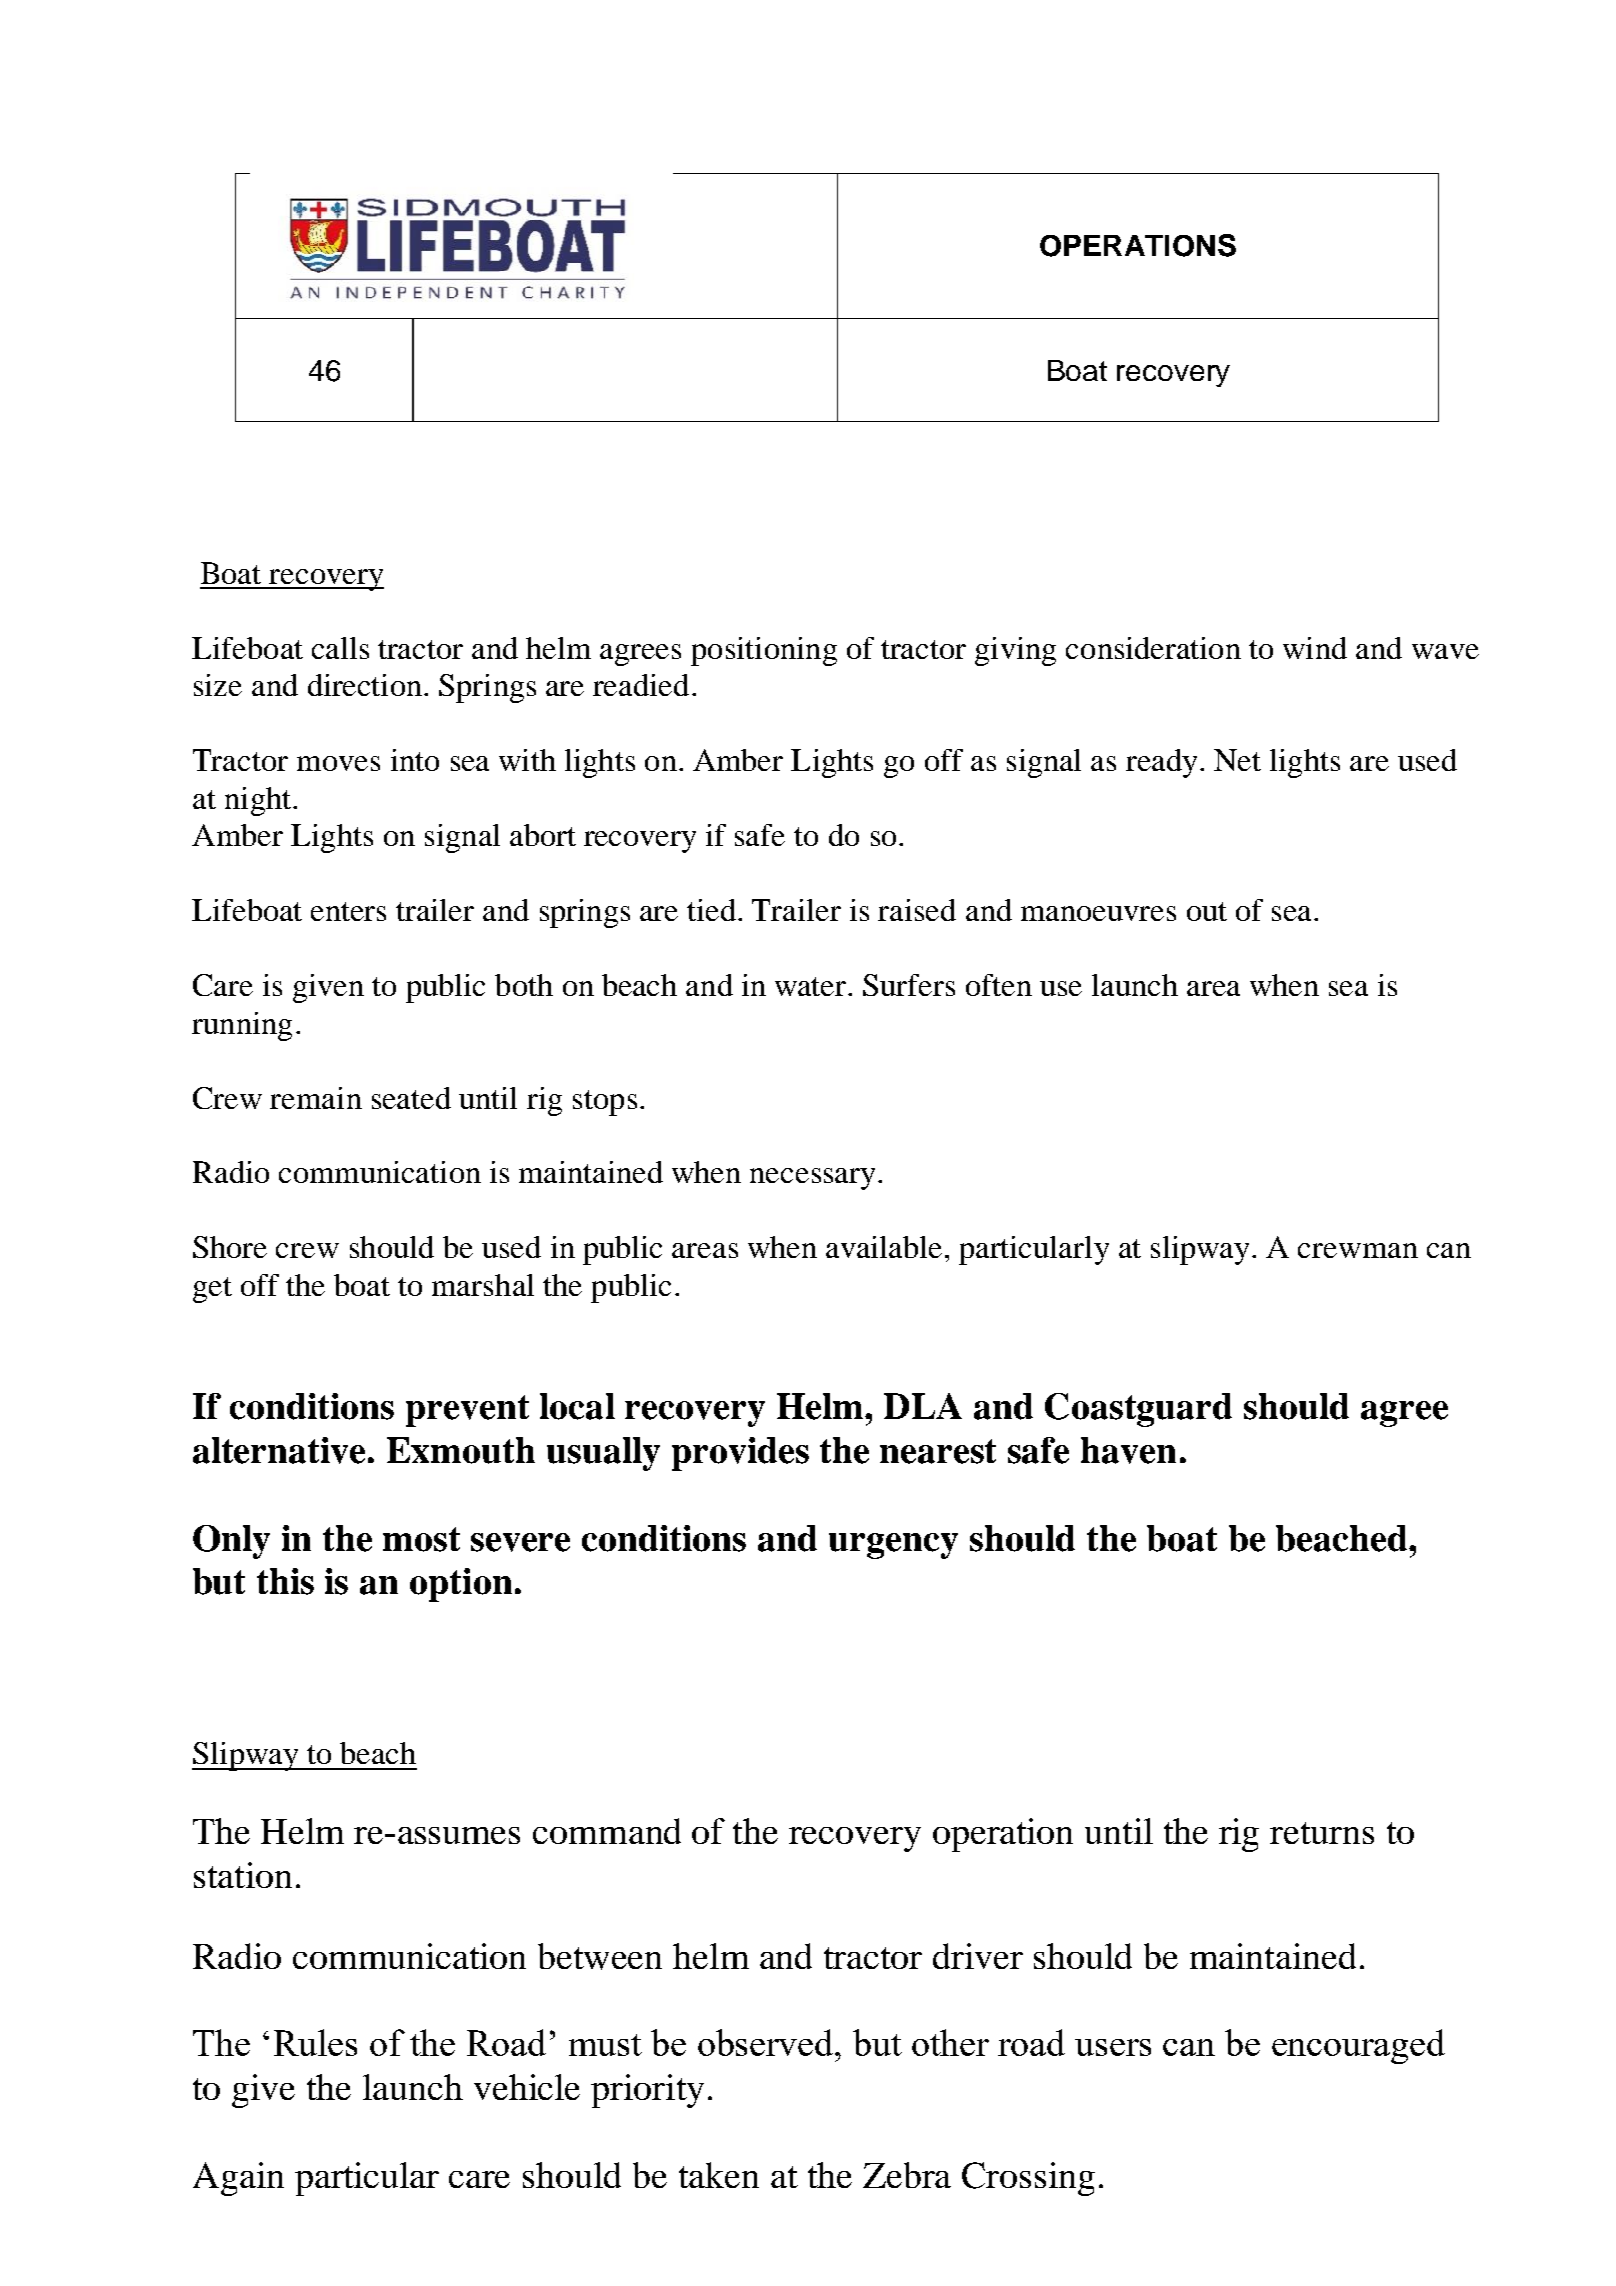 The width and height of the screenshot is (1616, 2286). Describe the element at coordinates (719, 2175) in the screenshot. I see `taken` at that location.
